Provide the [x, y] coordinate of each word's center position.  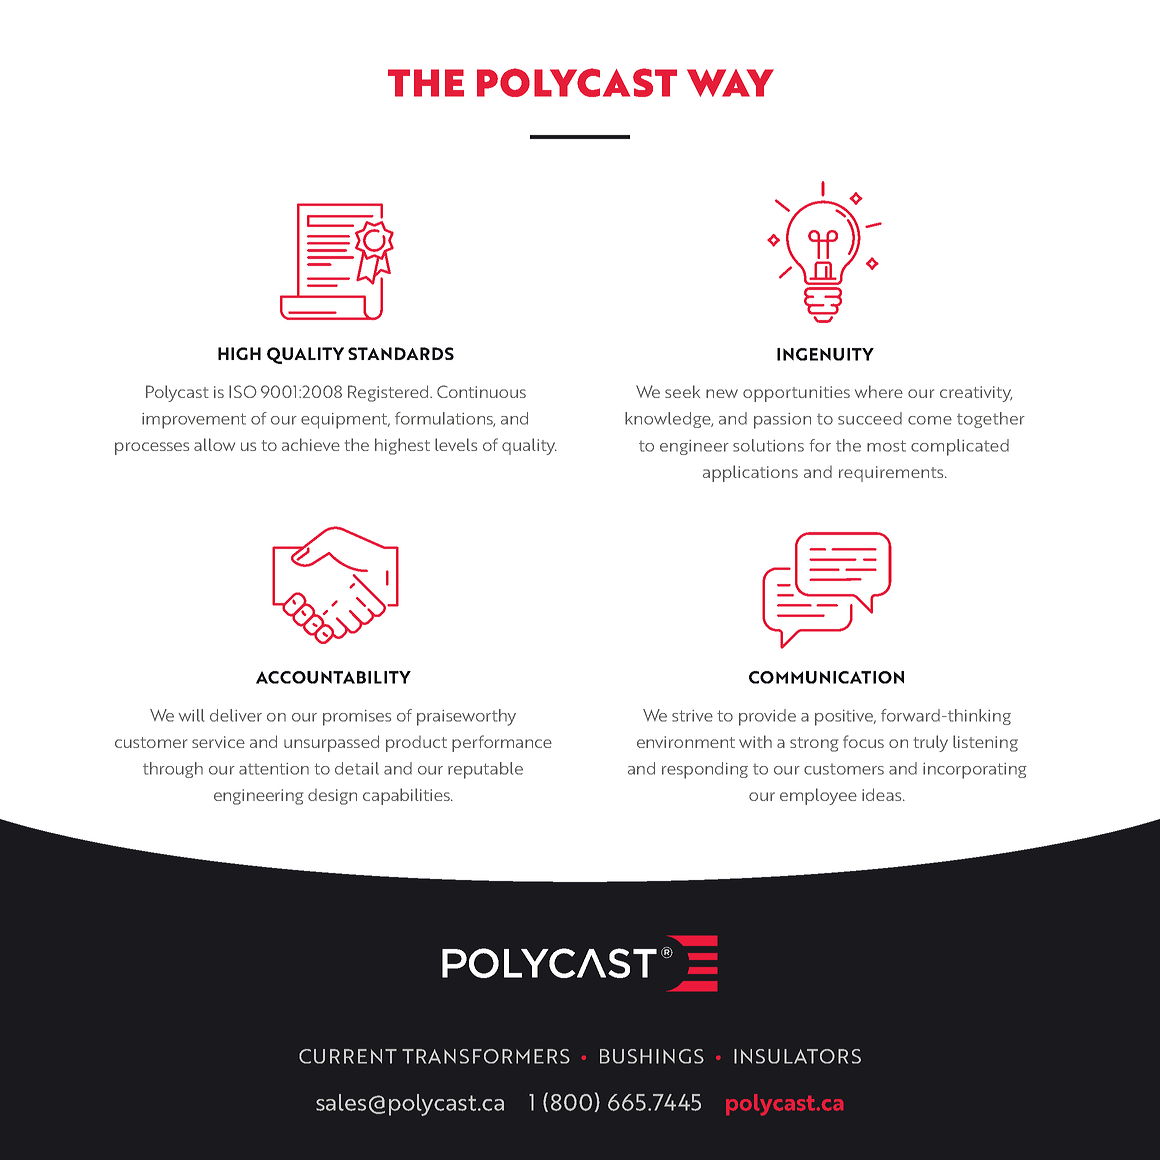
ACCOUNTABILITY [333, 677]
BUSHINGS [652, 1056]
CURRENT [348, 1056]
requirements [892, 474]
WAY [730, 83]
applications [750, 473]
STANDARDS [401, 353]
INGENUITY [825, 354]
